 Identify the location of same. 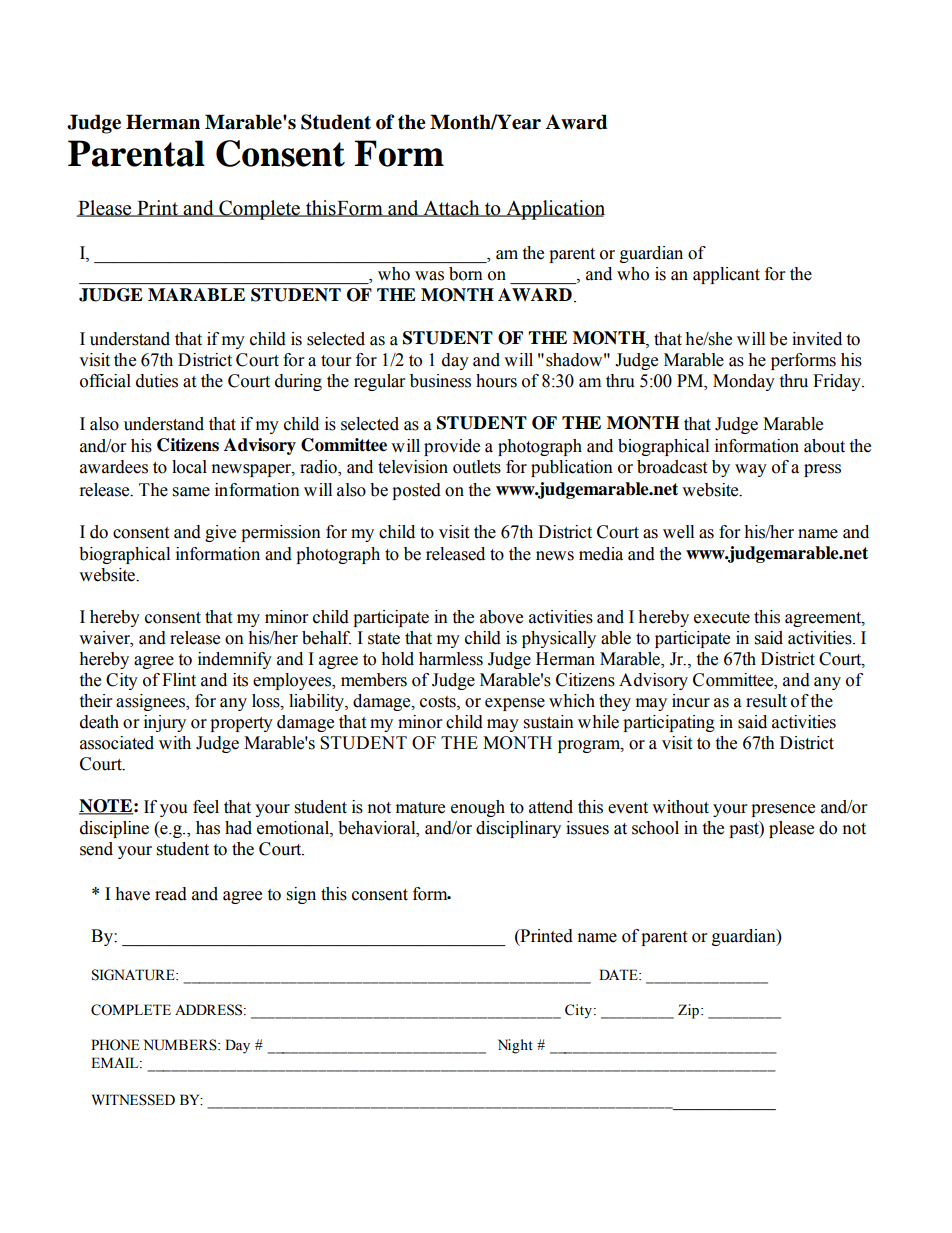
(191, 492).
